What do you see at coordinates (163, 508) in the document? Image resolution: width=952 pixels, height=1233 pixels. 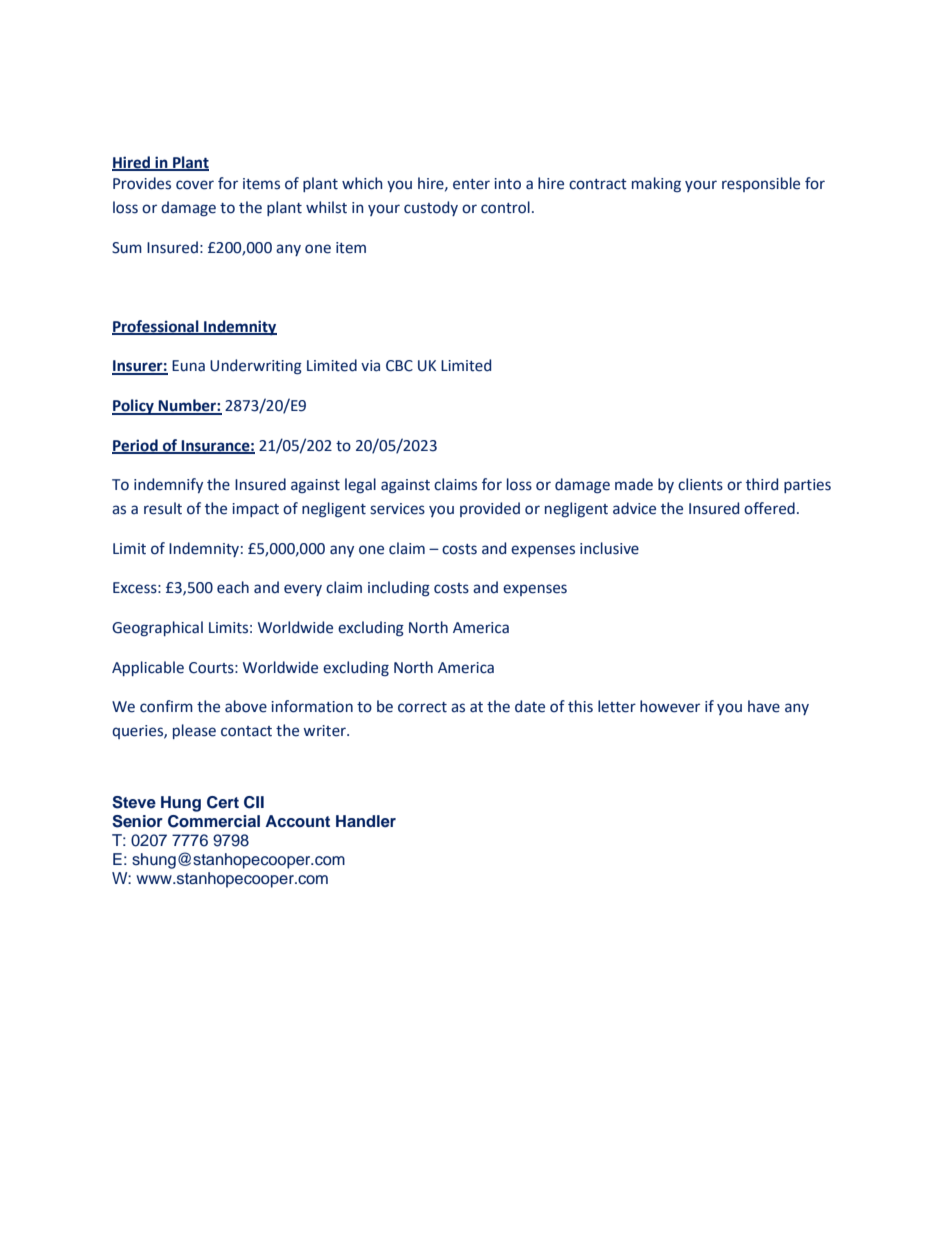 I see `result` at bounding box center [163, 508].
